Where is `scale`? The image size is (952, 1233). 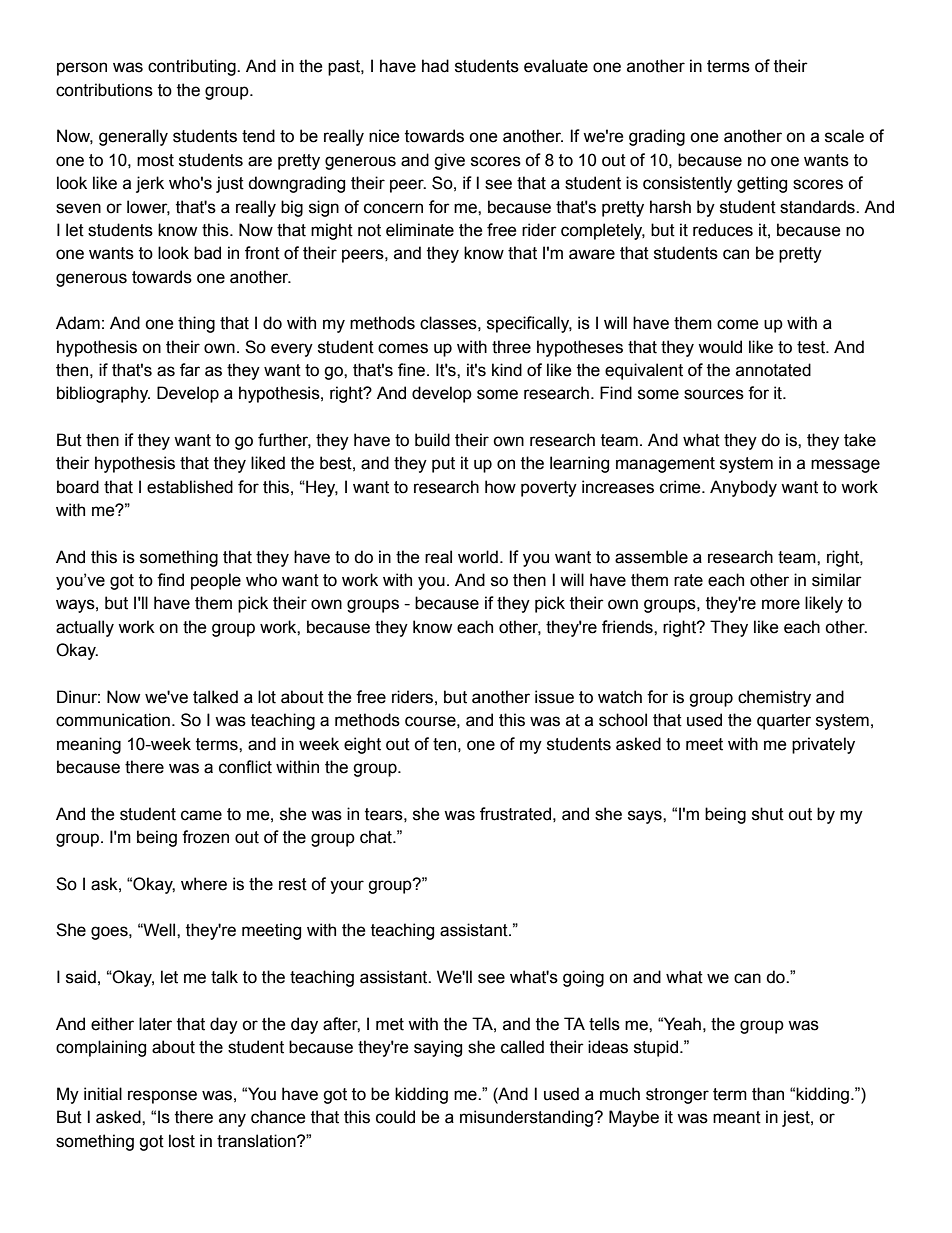
scale is located at coordinates (844, 136).
